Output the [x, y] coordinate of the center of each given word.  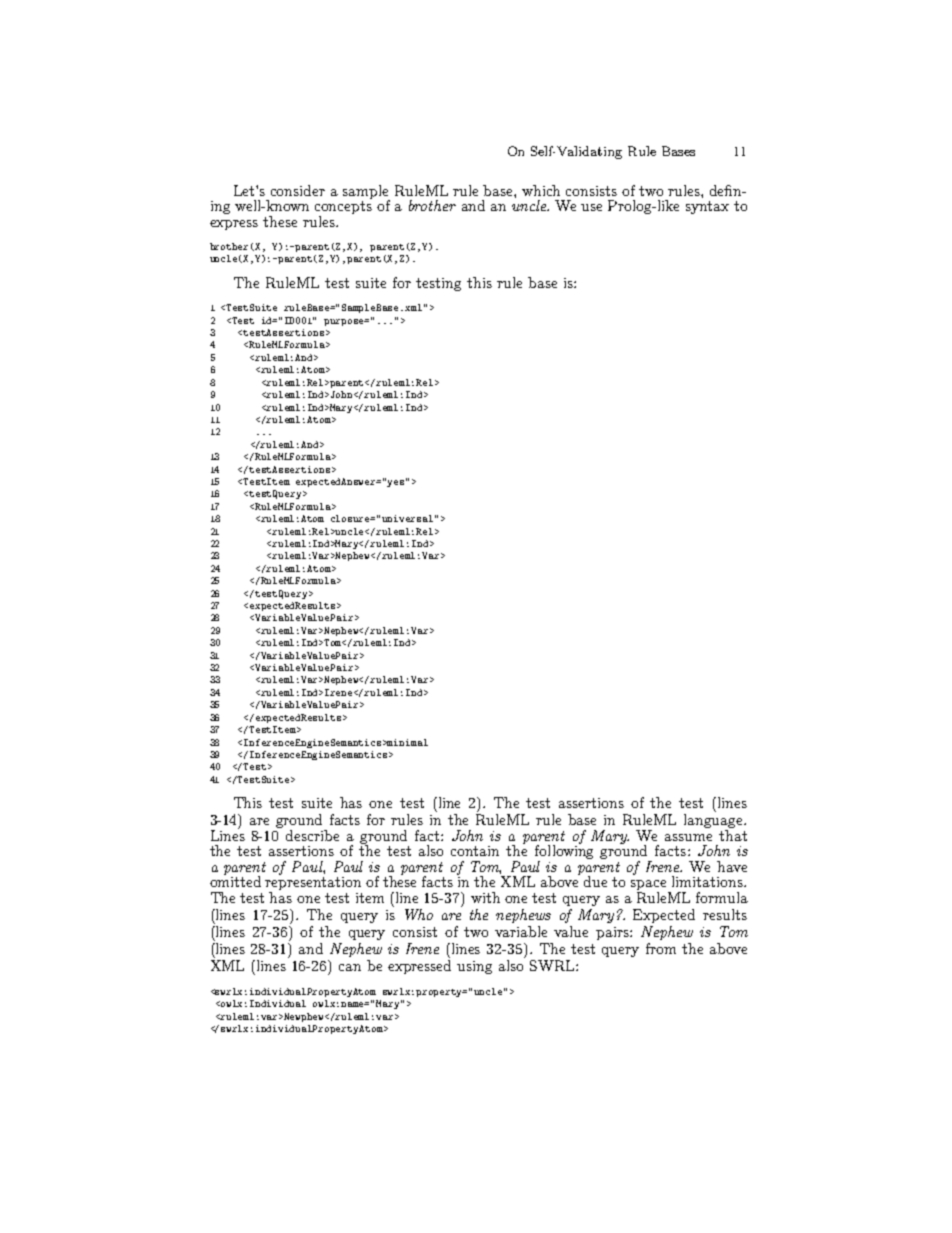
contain [475, 851]
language [714, 821]
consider [298, 190]
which [541, 190]
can [350, 967]
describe [312, 835]
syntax [707, 207]
